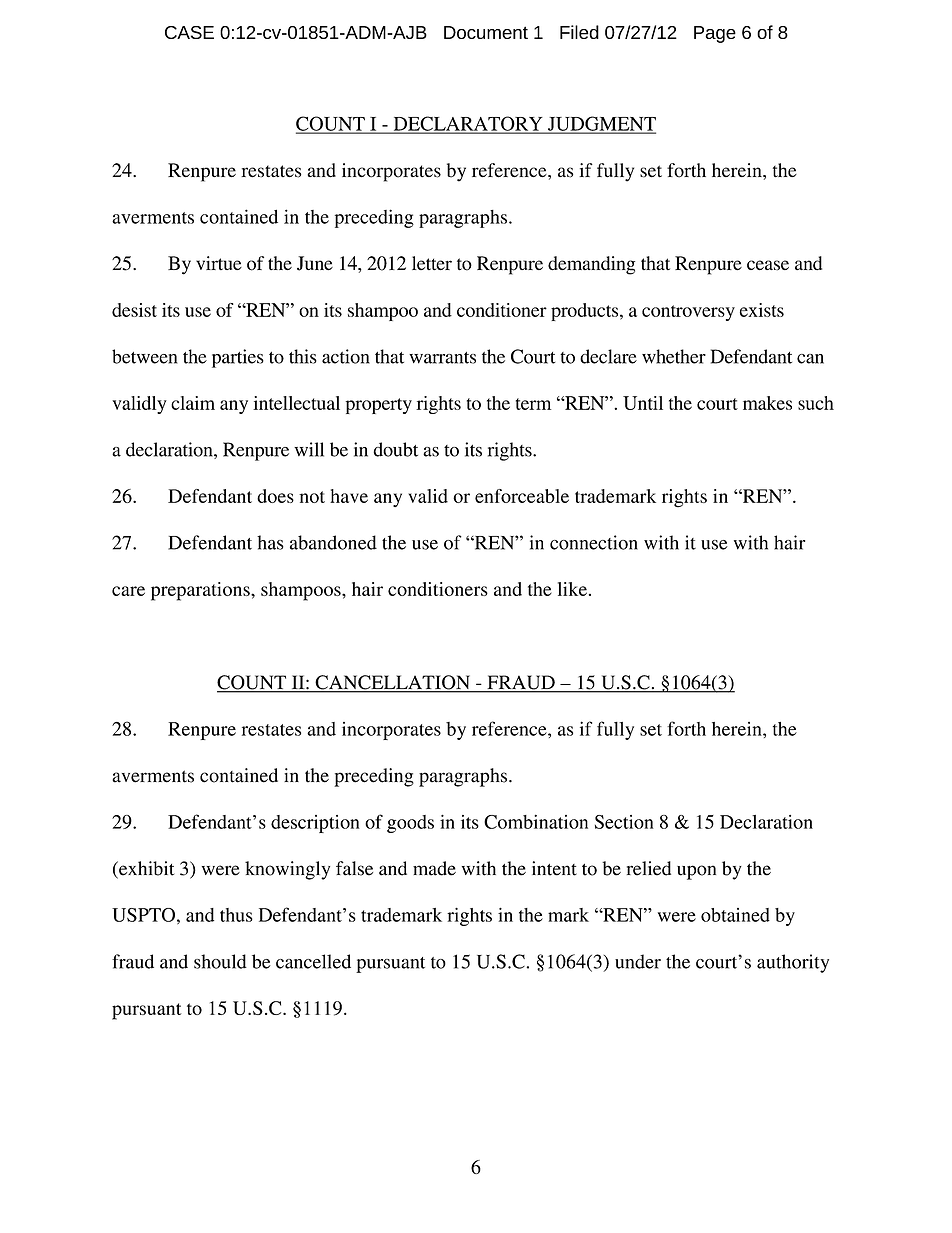 The height and width of the image is (1233, 952). I want to click on term, so click(533, 404).
